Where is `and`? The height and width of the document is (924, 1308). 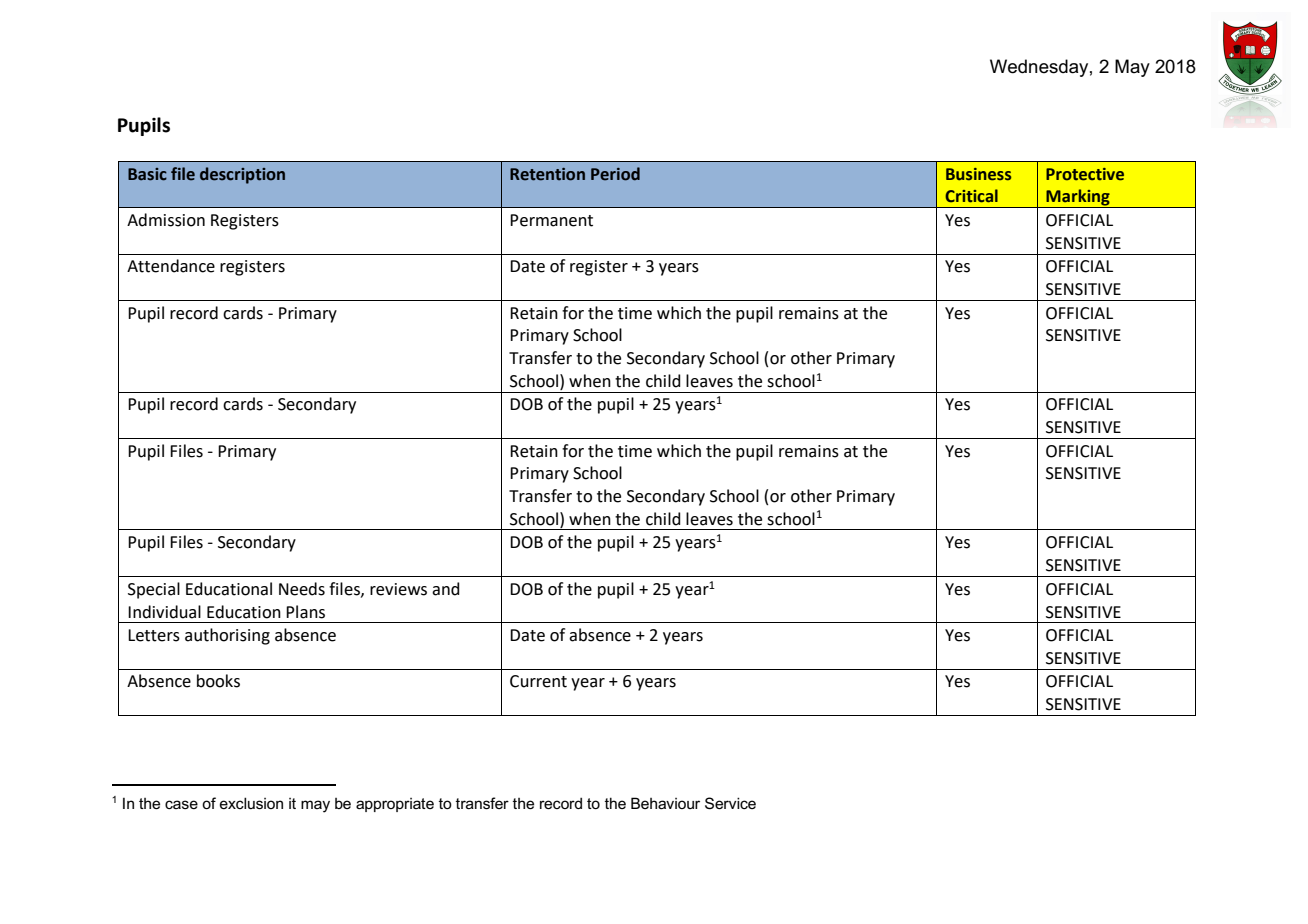
and is located at coordinates (446, 589).
